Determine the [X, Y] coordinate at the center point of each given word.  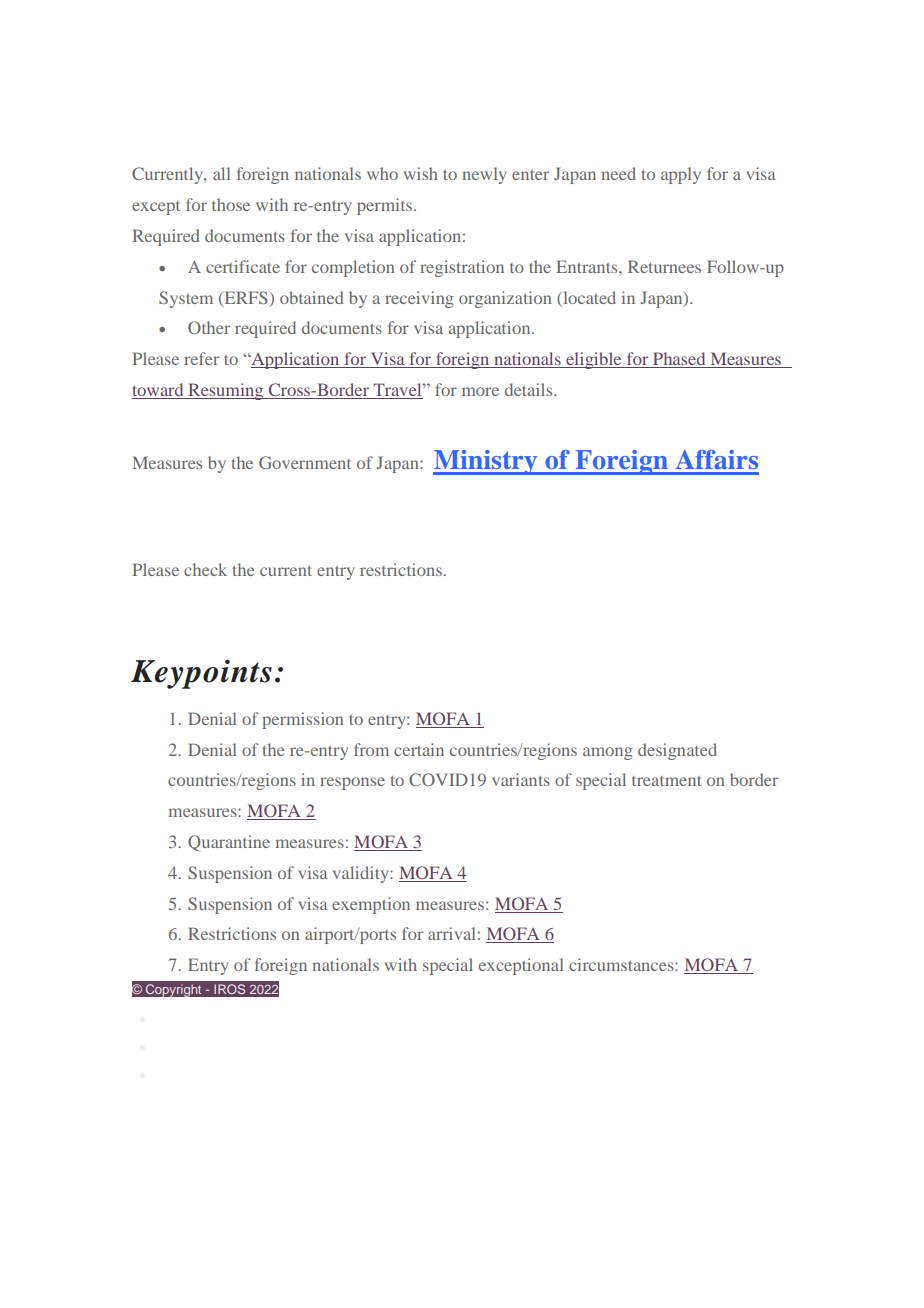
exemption [371, 905]
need [618, 173]
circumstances [622, 964]
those [231, 204]
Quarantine [229, 843]
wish [421, 173]
